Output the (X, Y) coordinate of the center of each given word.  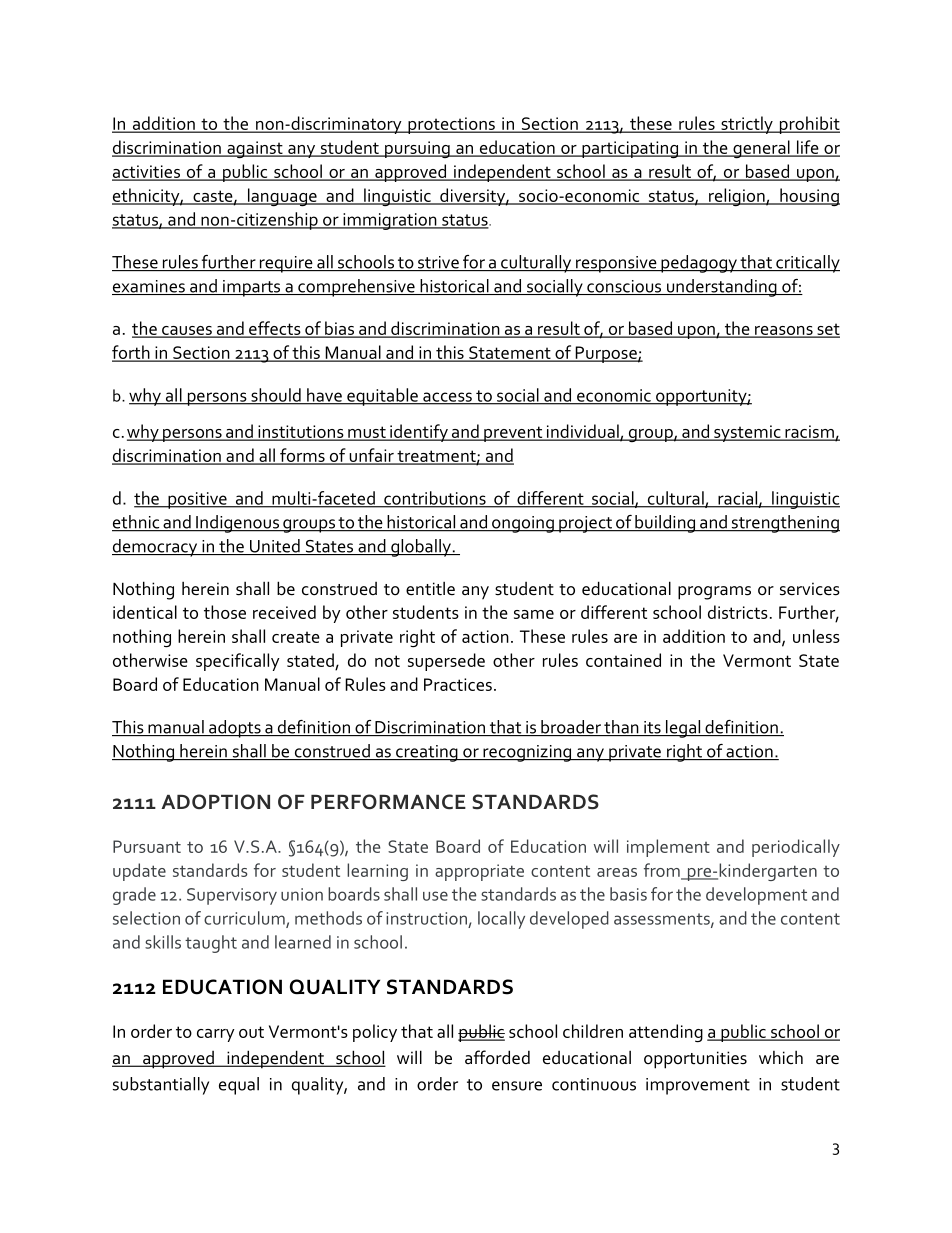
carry (216, 1035)
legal (683, 729)
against (255, 149)
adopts (235, 729)
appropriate (479, 872)
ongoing (523, 524)
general (761, 149)
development (756, 896)
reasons (784, 331)
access (447, 398)
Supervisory (232, 896)
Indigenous (237, 524)
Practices (458, 684)
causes (187, 331)
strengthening (784, 524)
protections (451, 125)
